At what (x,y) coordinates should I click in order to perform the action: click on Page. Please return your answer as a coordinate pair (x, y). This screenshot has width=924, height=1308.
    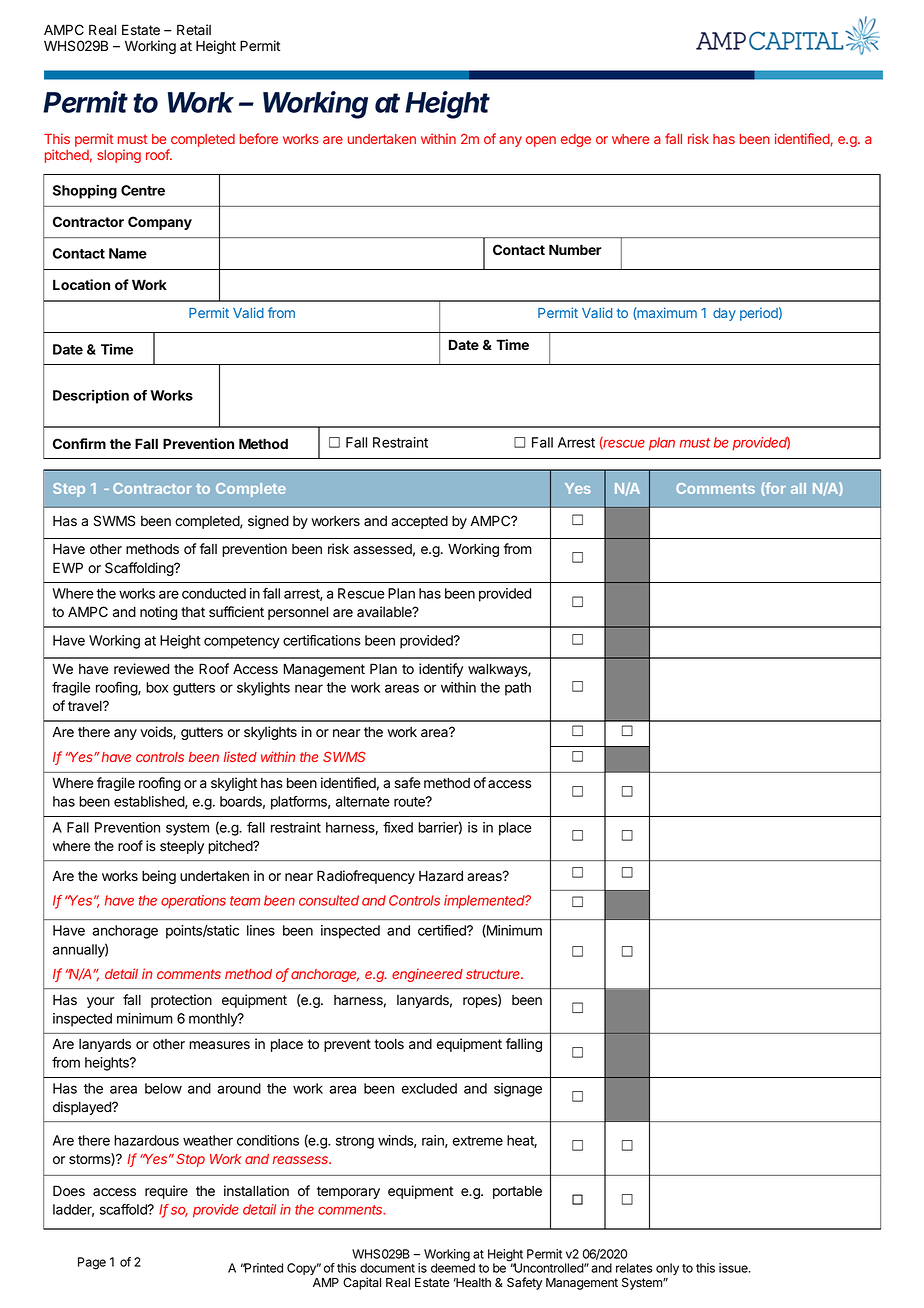
    Looking at the image, I should click on (92, 1263).
